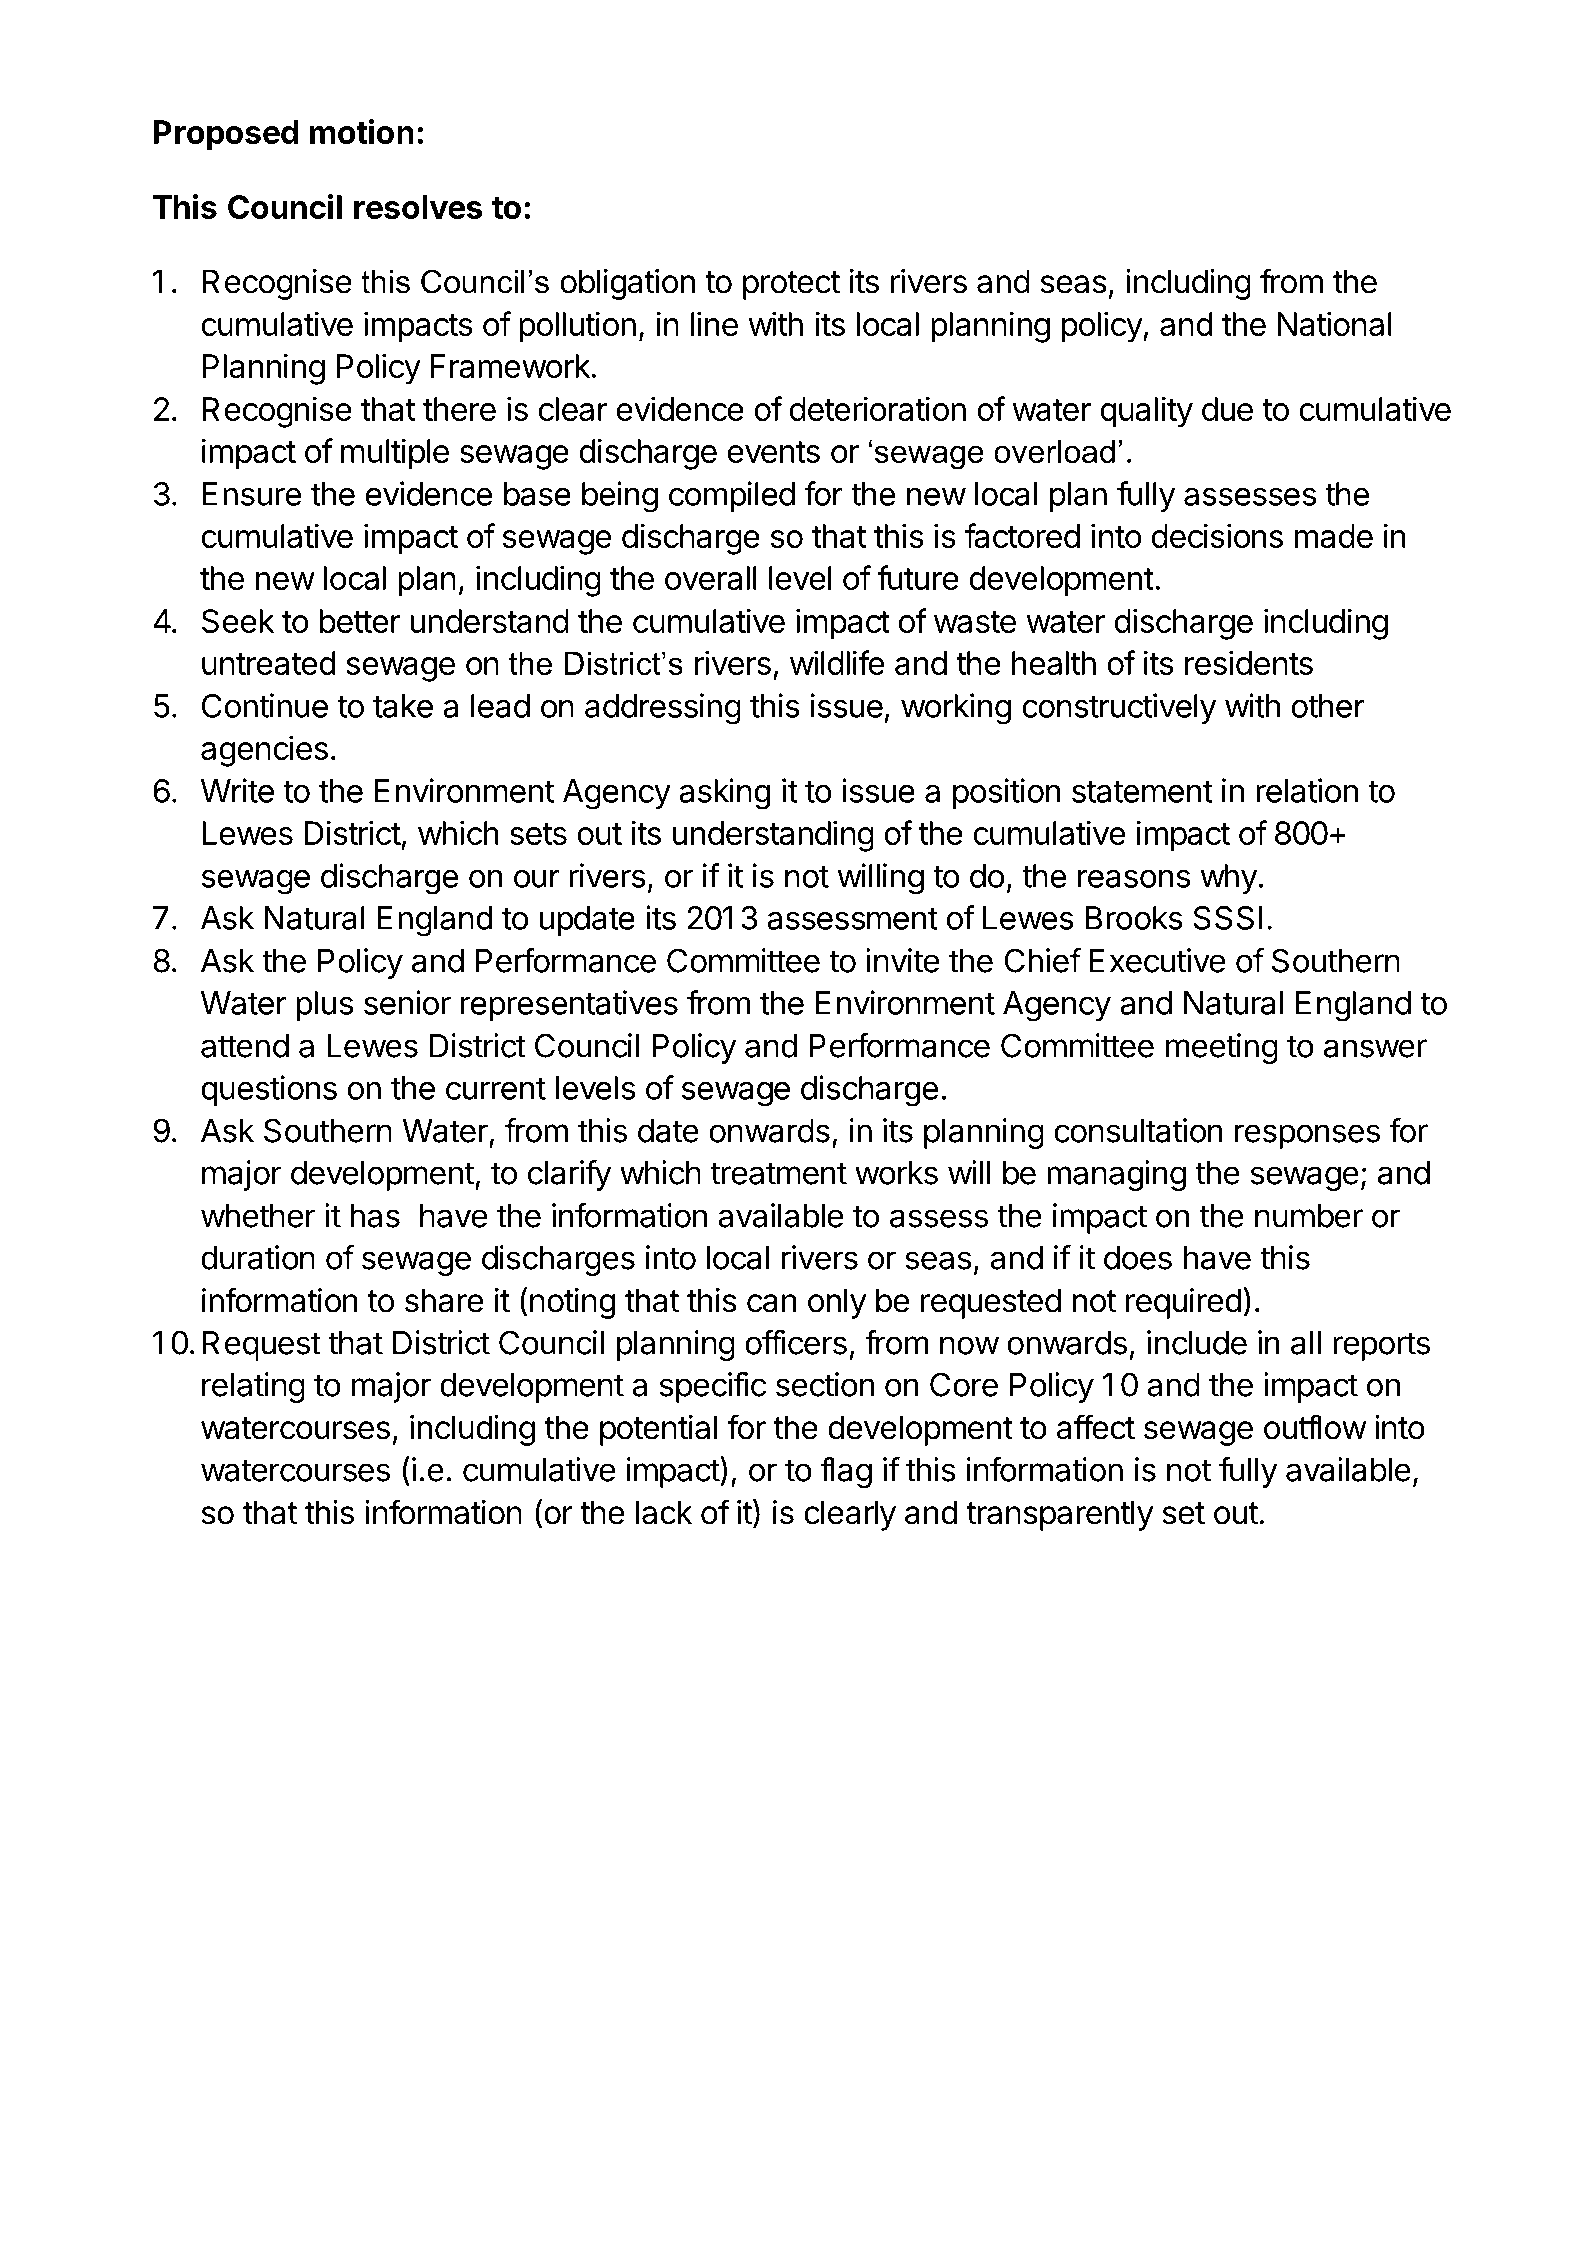  Describe the element at coordinates (375, 1216) in the document. I see `has` at that location.
